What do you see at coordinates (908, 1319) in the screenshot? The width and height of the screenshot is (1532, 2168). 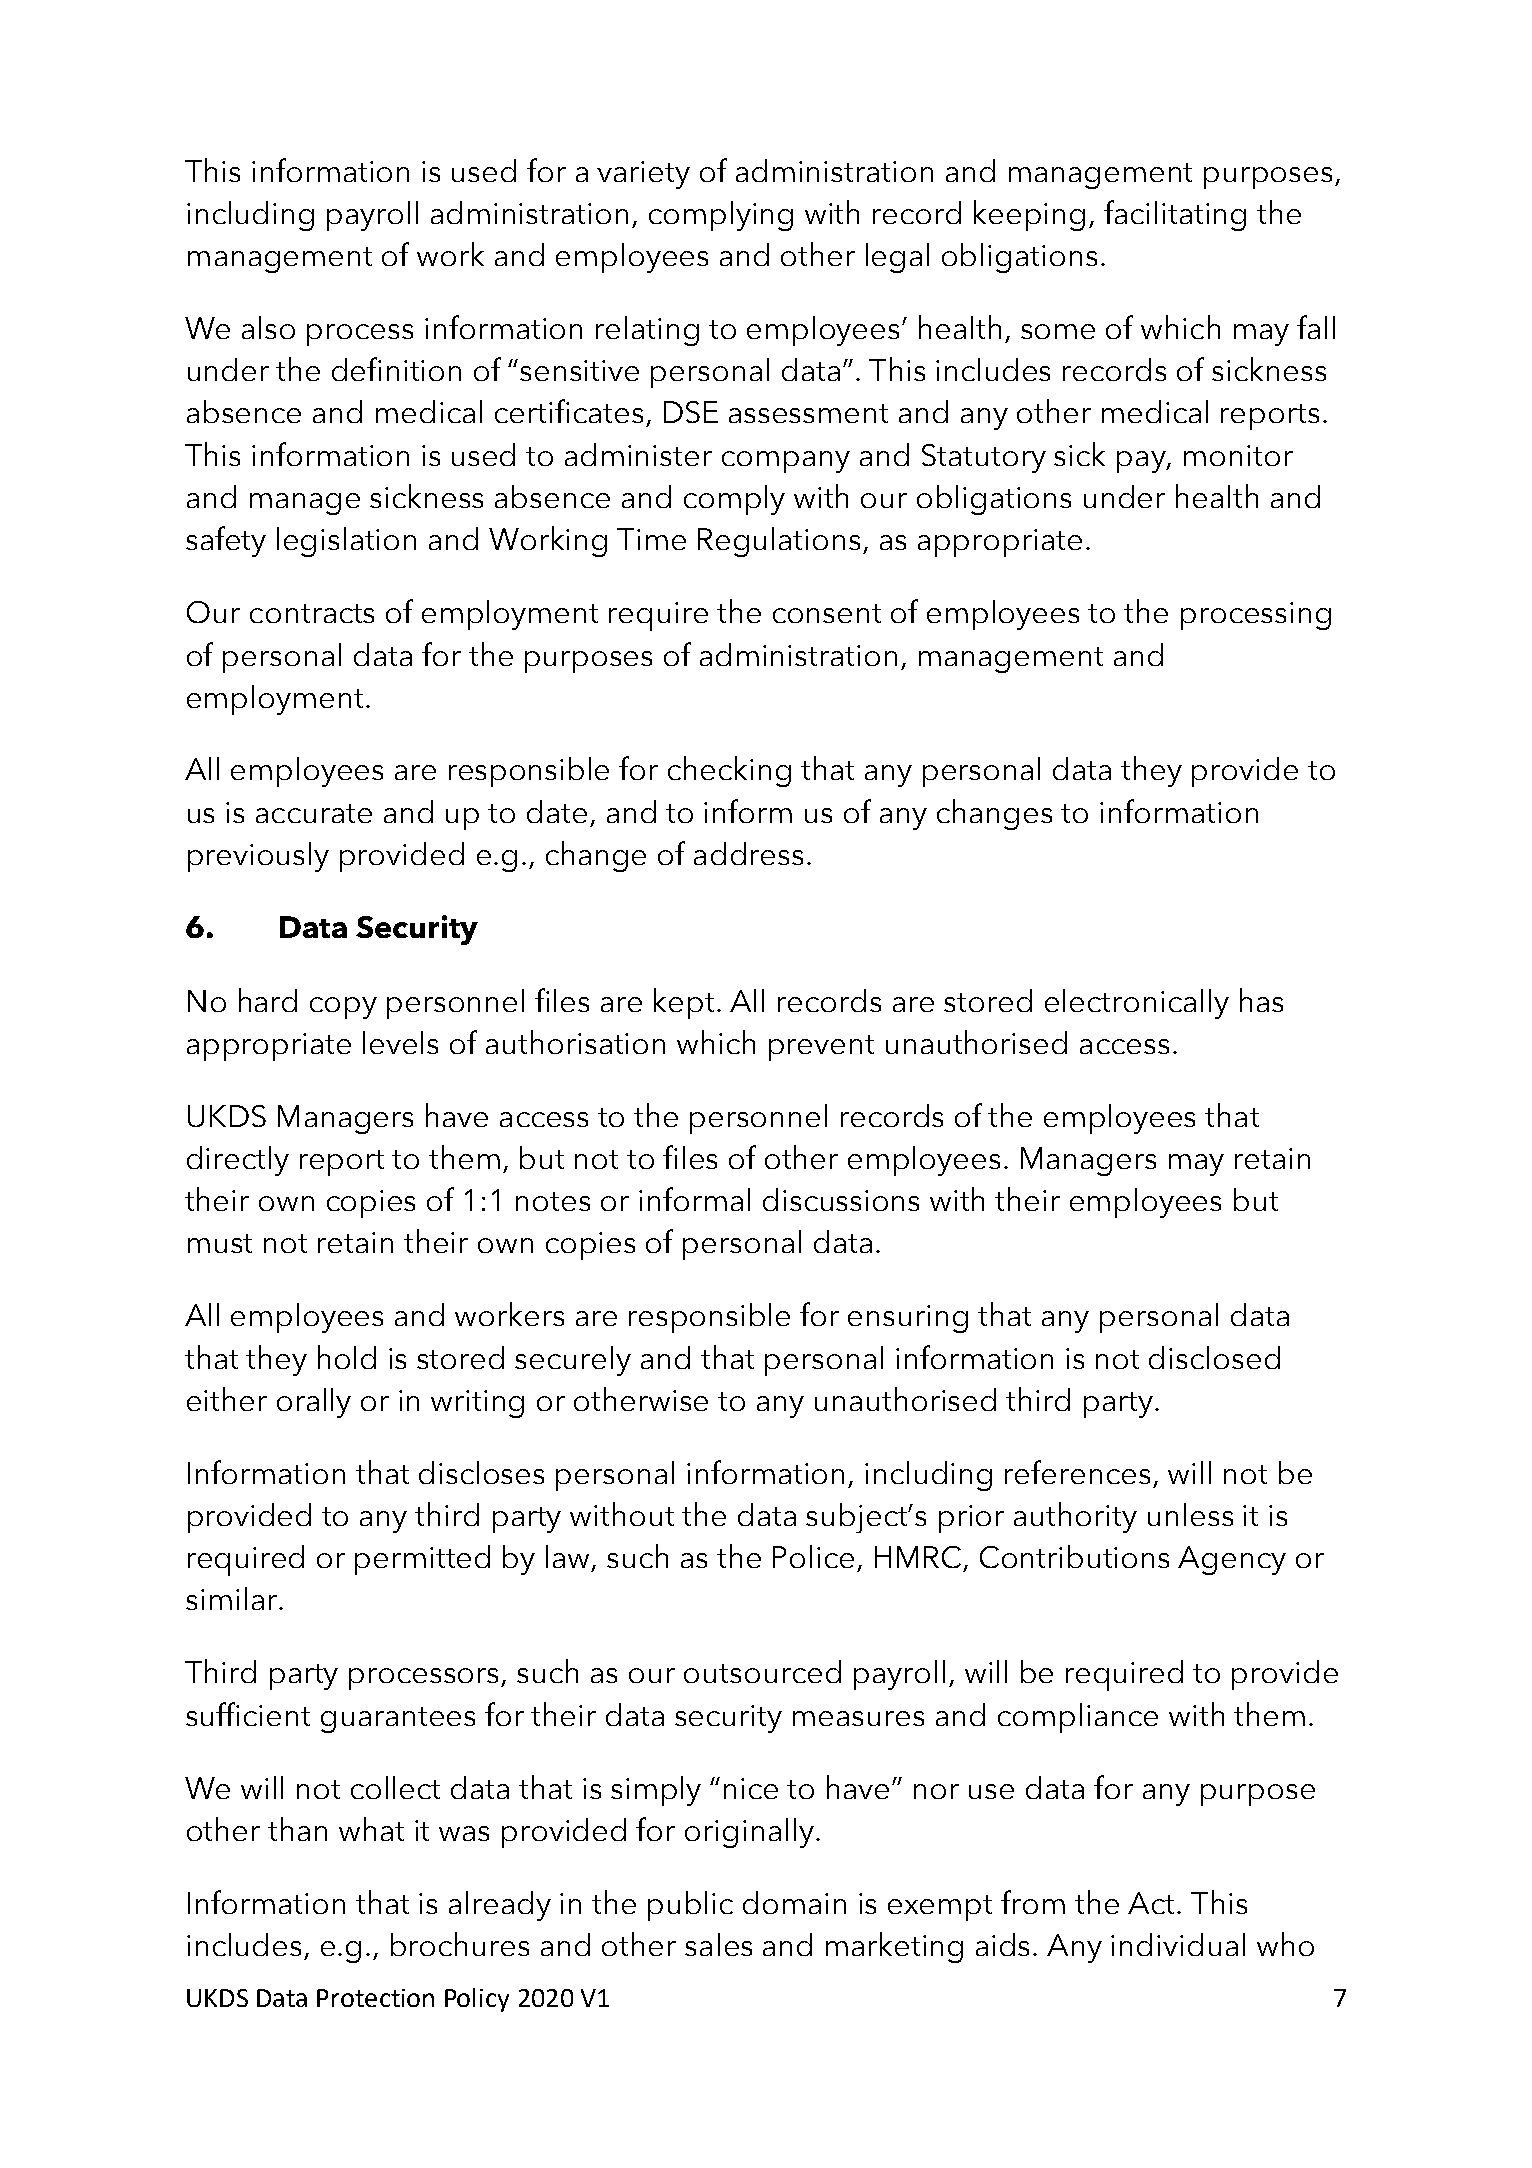 I see `ensuring` at bounding box center [908, 1319].
